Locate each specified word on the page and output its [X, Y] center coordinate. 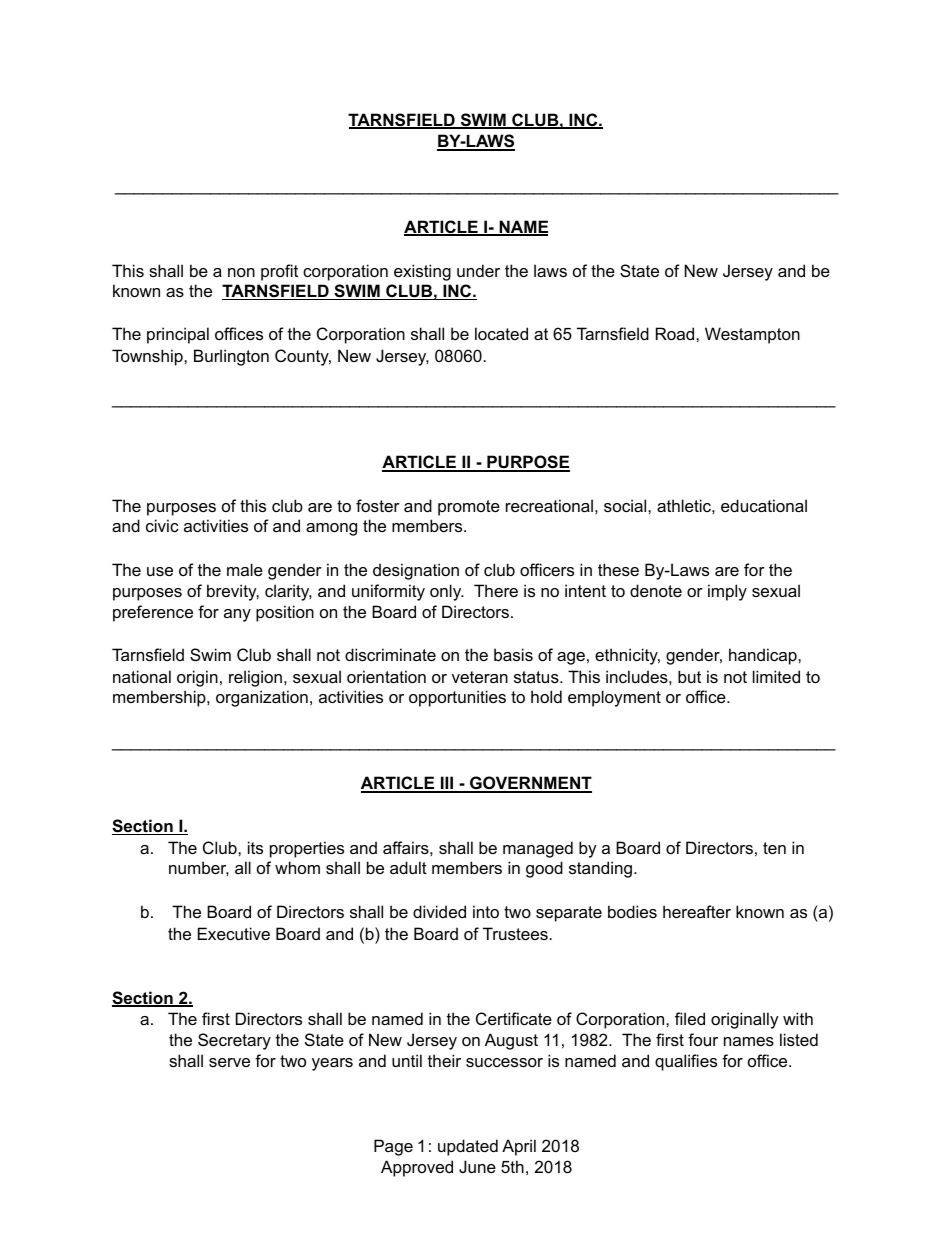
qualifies [686, 1062]
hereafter [697, 911]
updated [468, 1147]
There [496, 590]
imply [727, 592]
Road [676, 333]
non [241, 272]
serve [229, 1062]
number [199, 868]
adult [408, 867]
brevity [233, 592]
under [478, 270]
